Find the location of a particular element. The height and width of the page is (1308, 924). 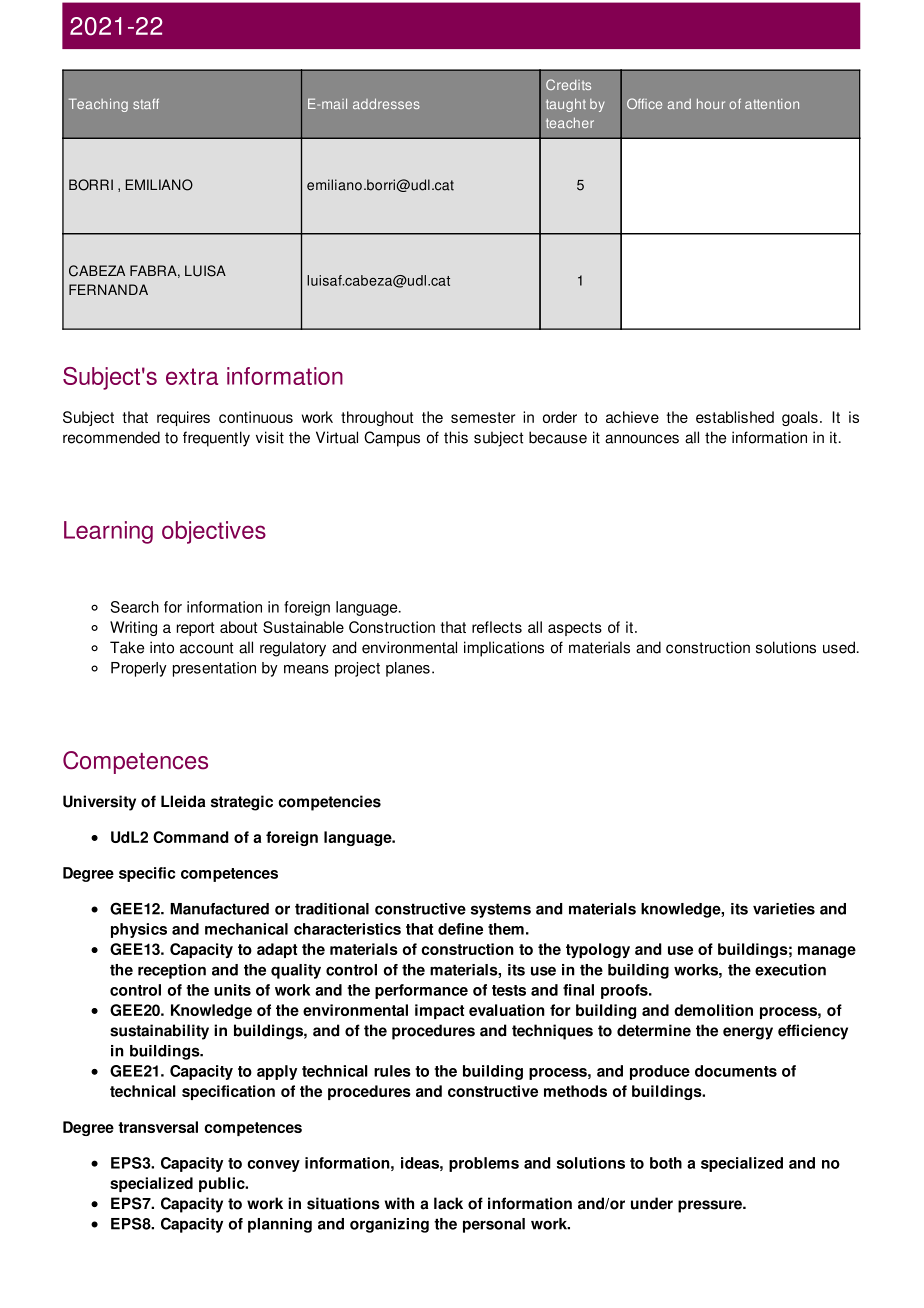

used is located at coordinates (839, 647).
